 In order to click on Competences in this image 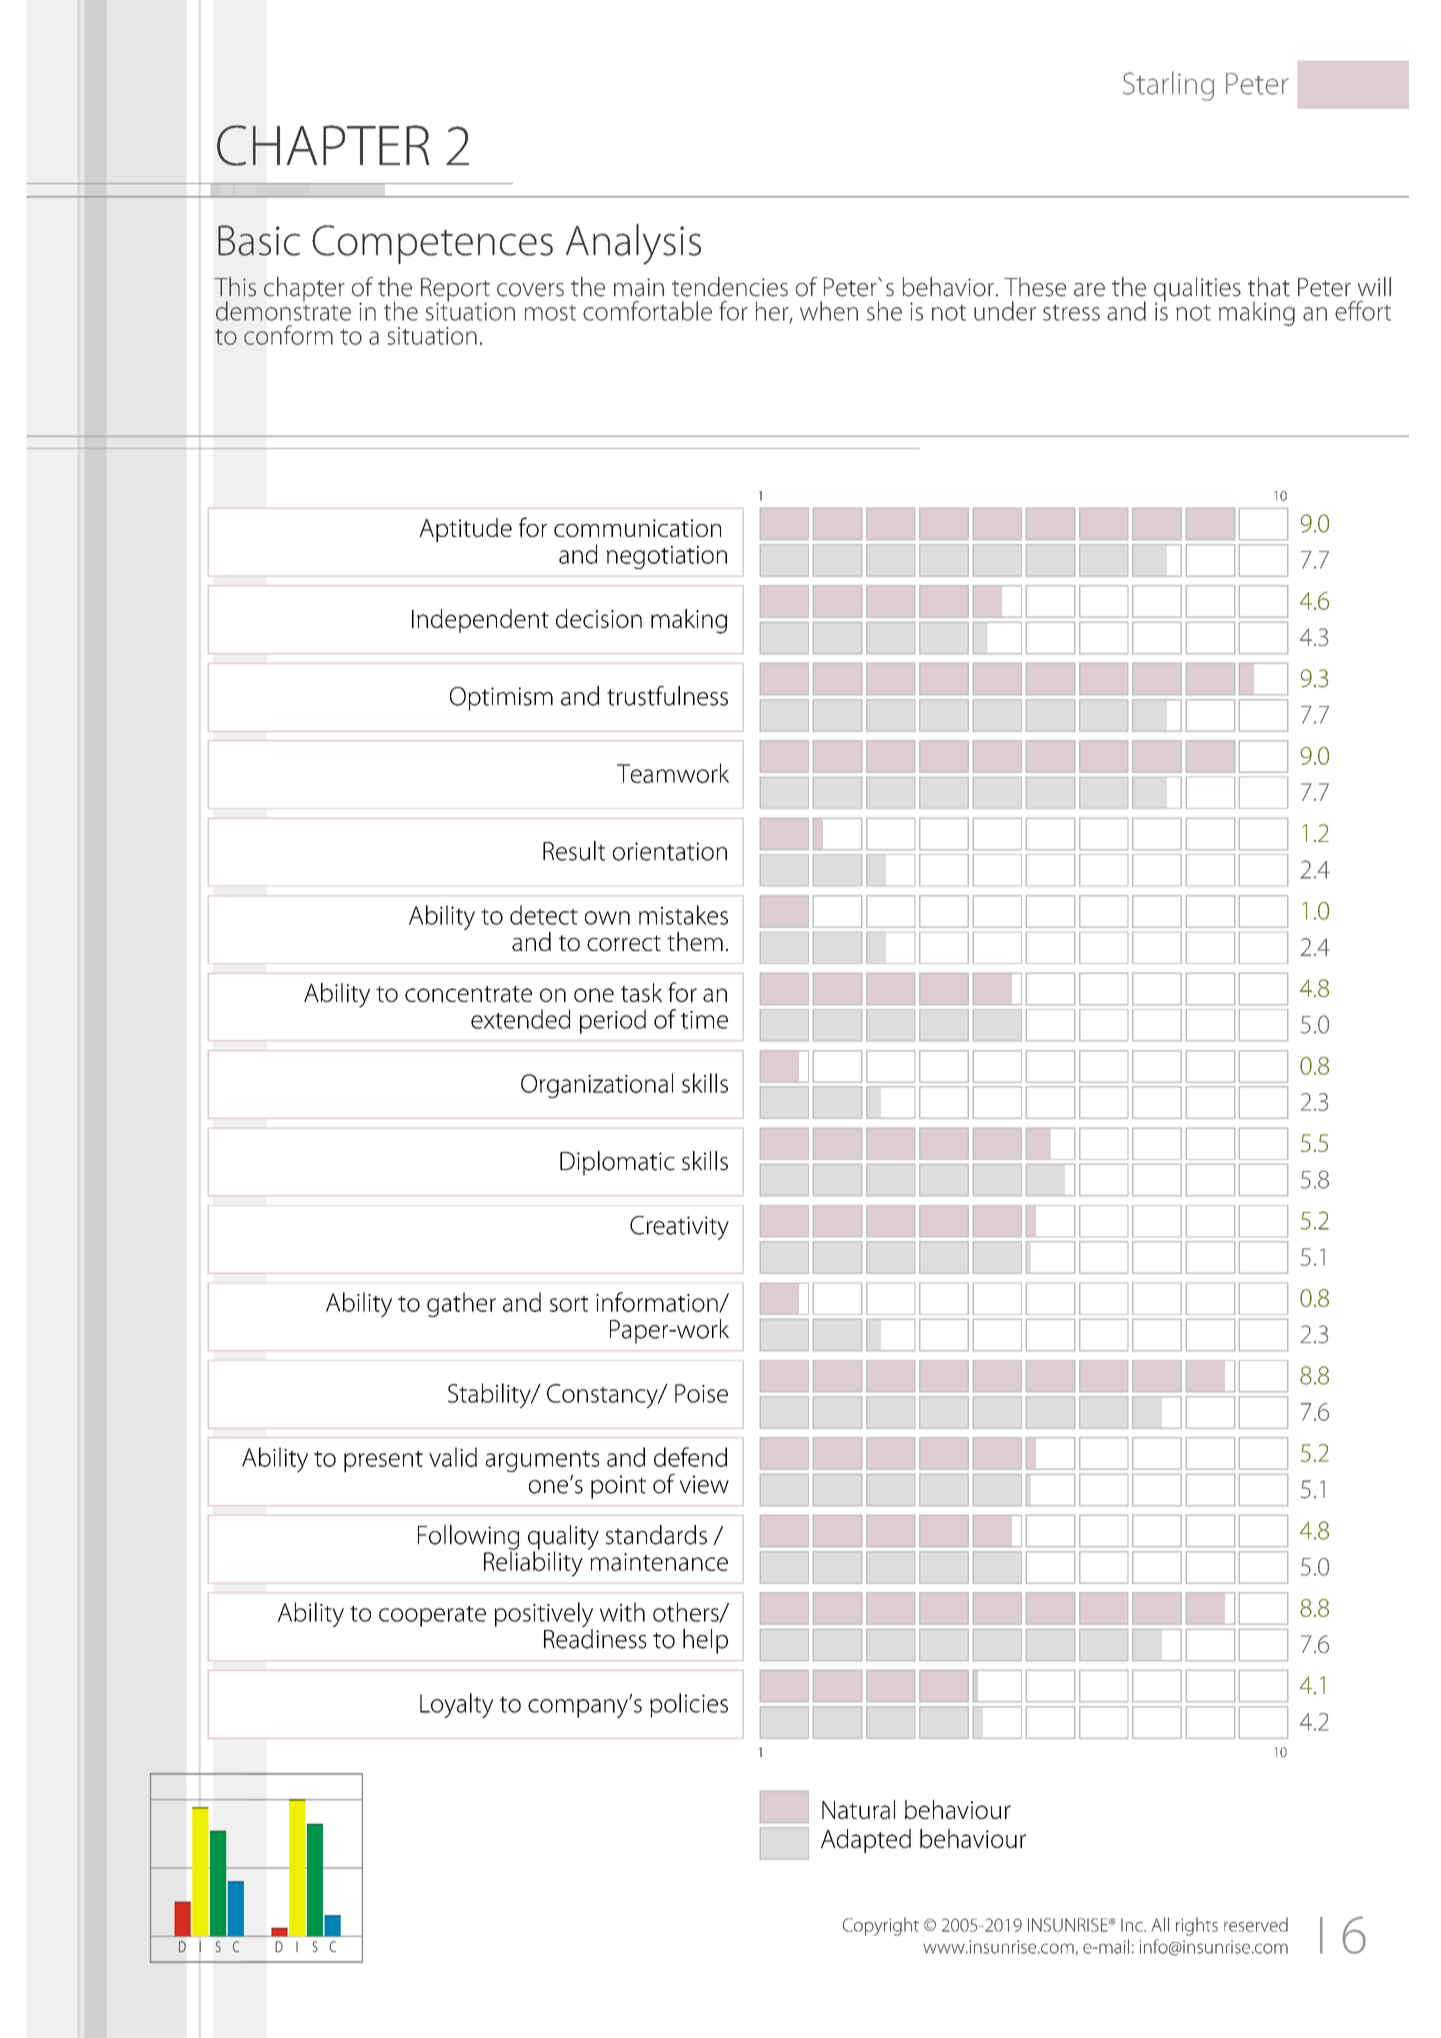, I will do `click(432, 244)`.
